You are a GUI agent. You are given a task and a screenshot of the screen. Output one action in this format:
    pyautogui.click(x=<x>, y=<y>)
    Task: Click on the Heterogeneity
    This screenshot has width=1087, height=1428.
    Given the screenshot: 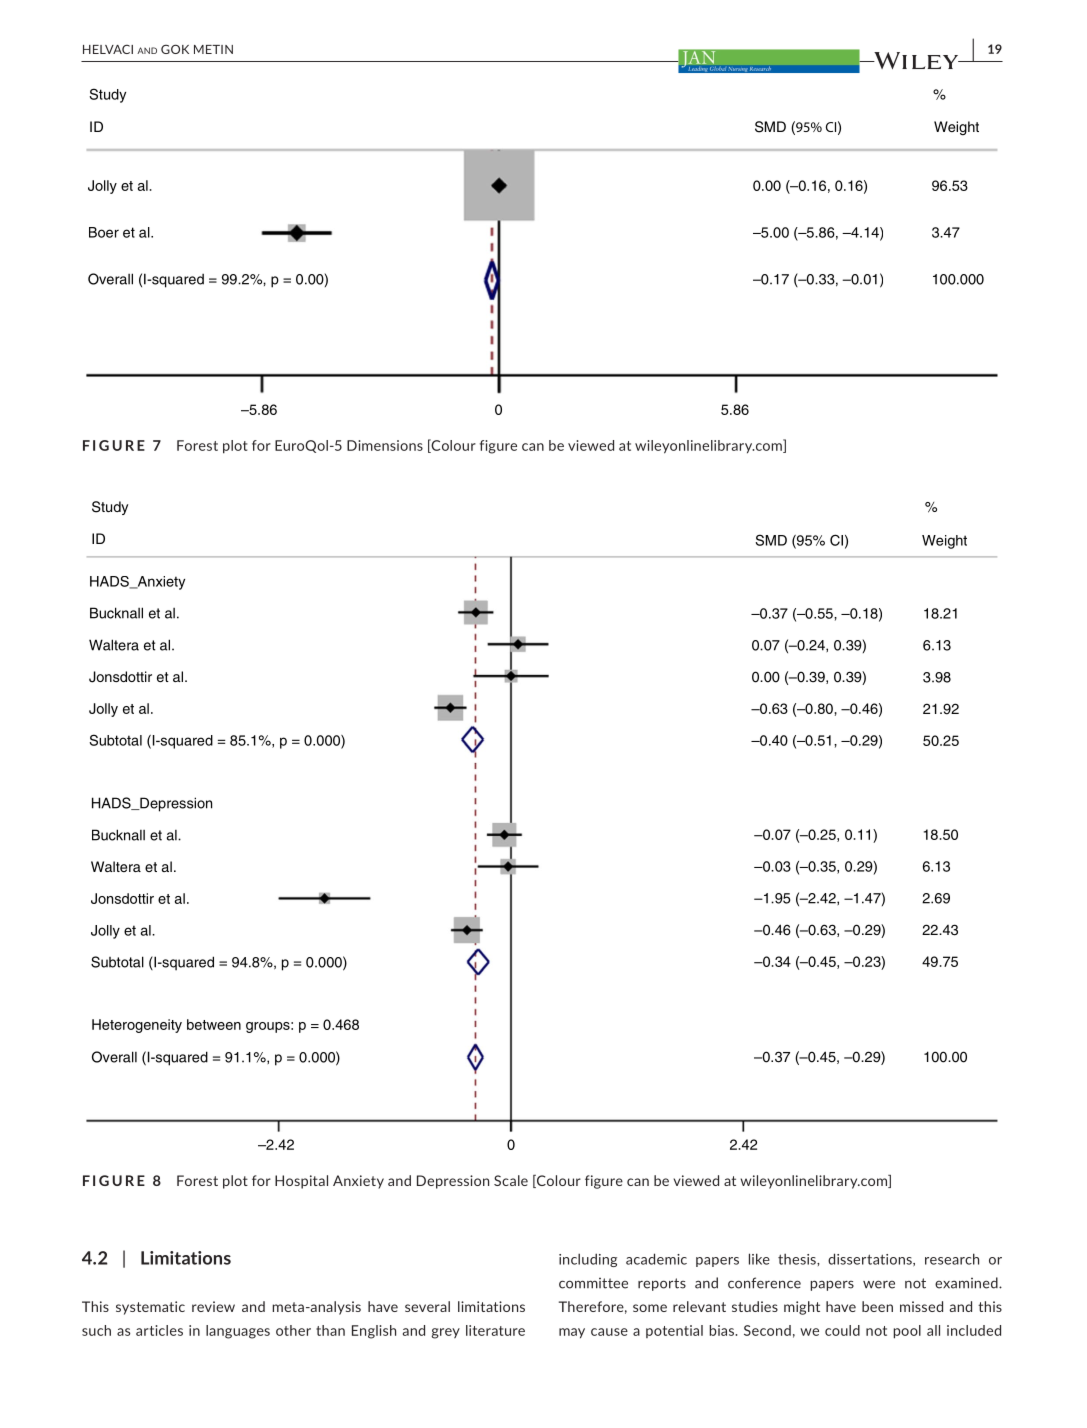 What is the action you would take?
    pyautogui.click(x=137, y=1026)
